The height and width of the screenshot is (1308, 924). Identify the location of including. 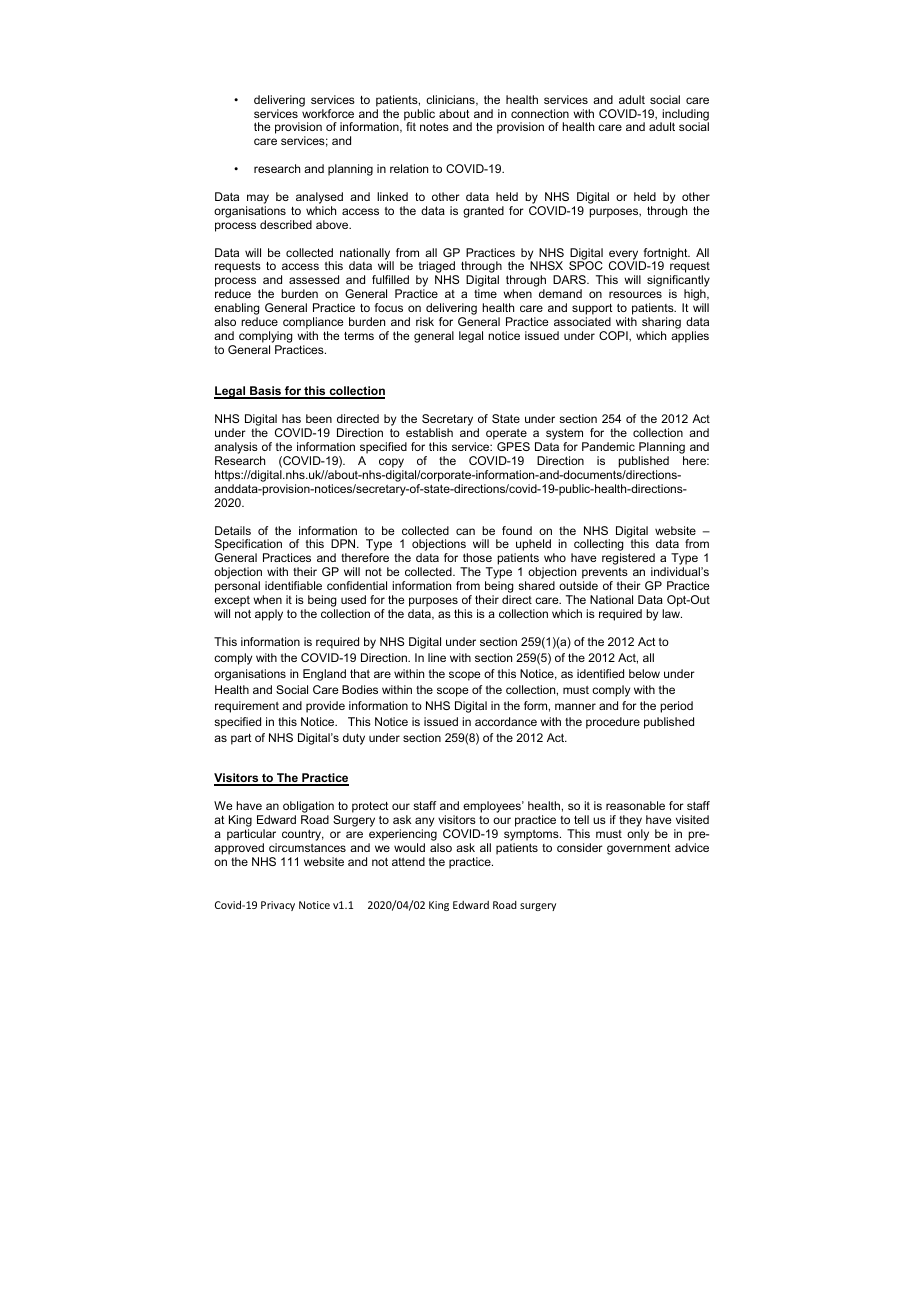
(684, 116).
